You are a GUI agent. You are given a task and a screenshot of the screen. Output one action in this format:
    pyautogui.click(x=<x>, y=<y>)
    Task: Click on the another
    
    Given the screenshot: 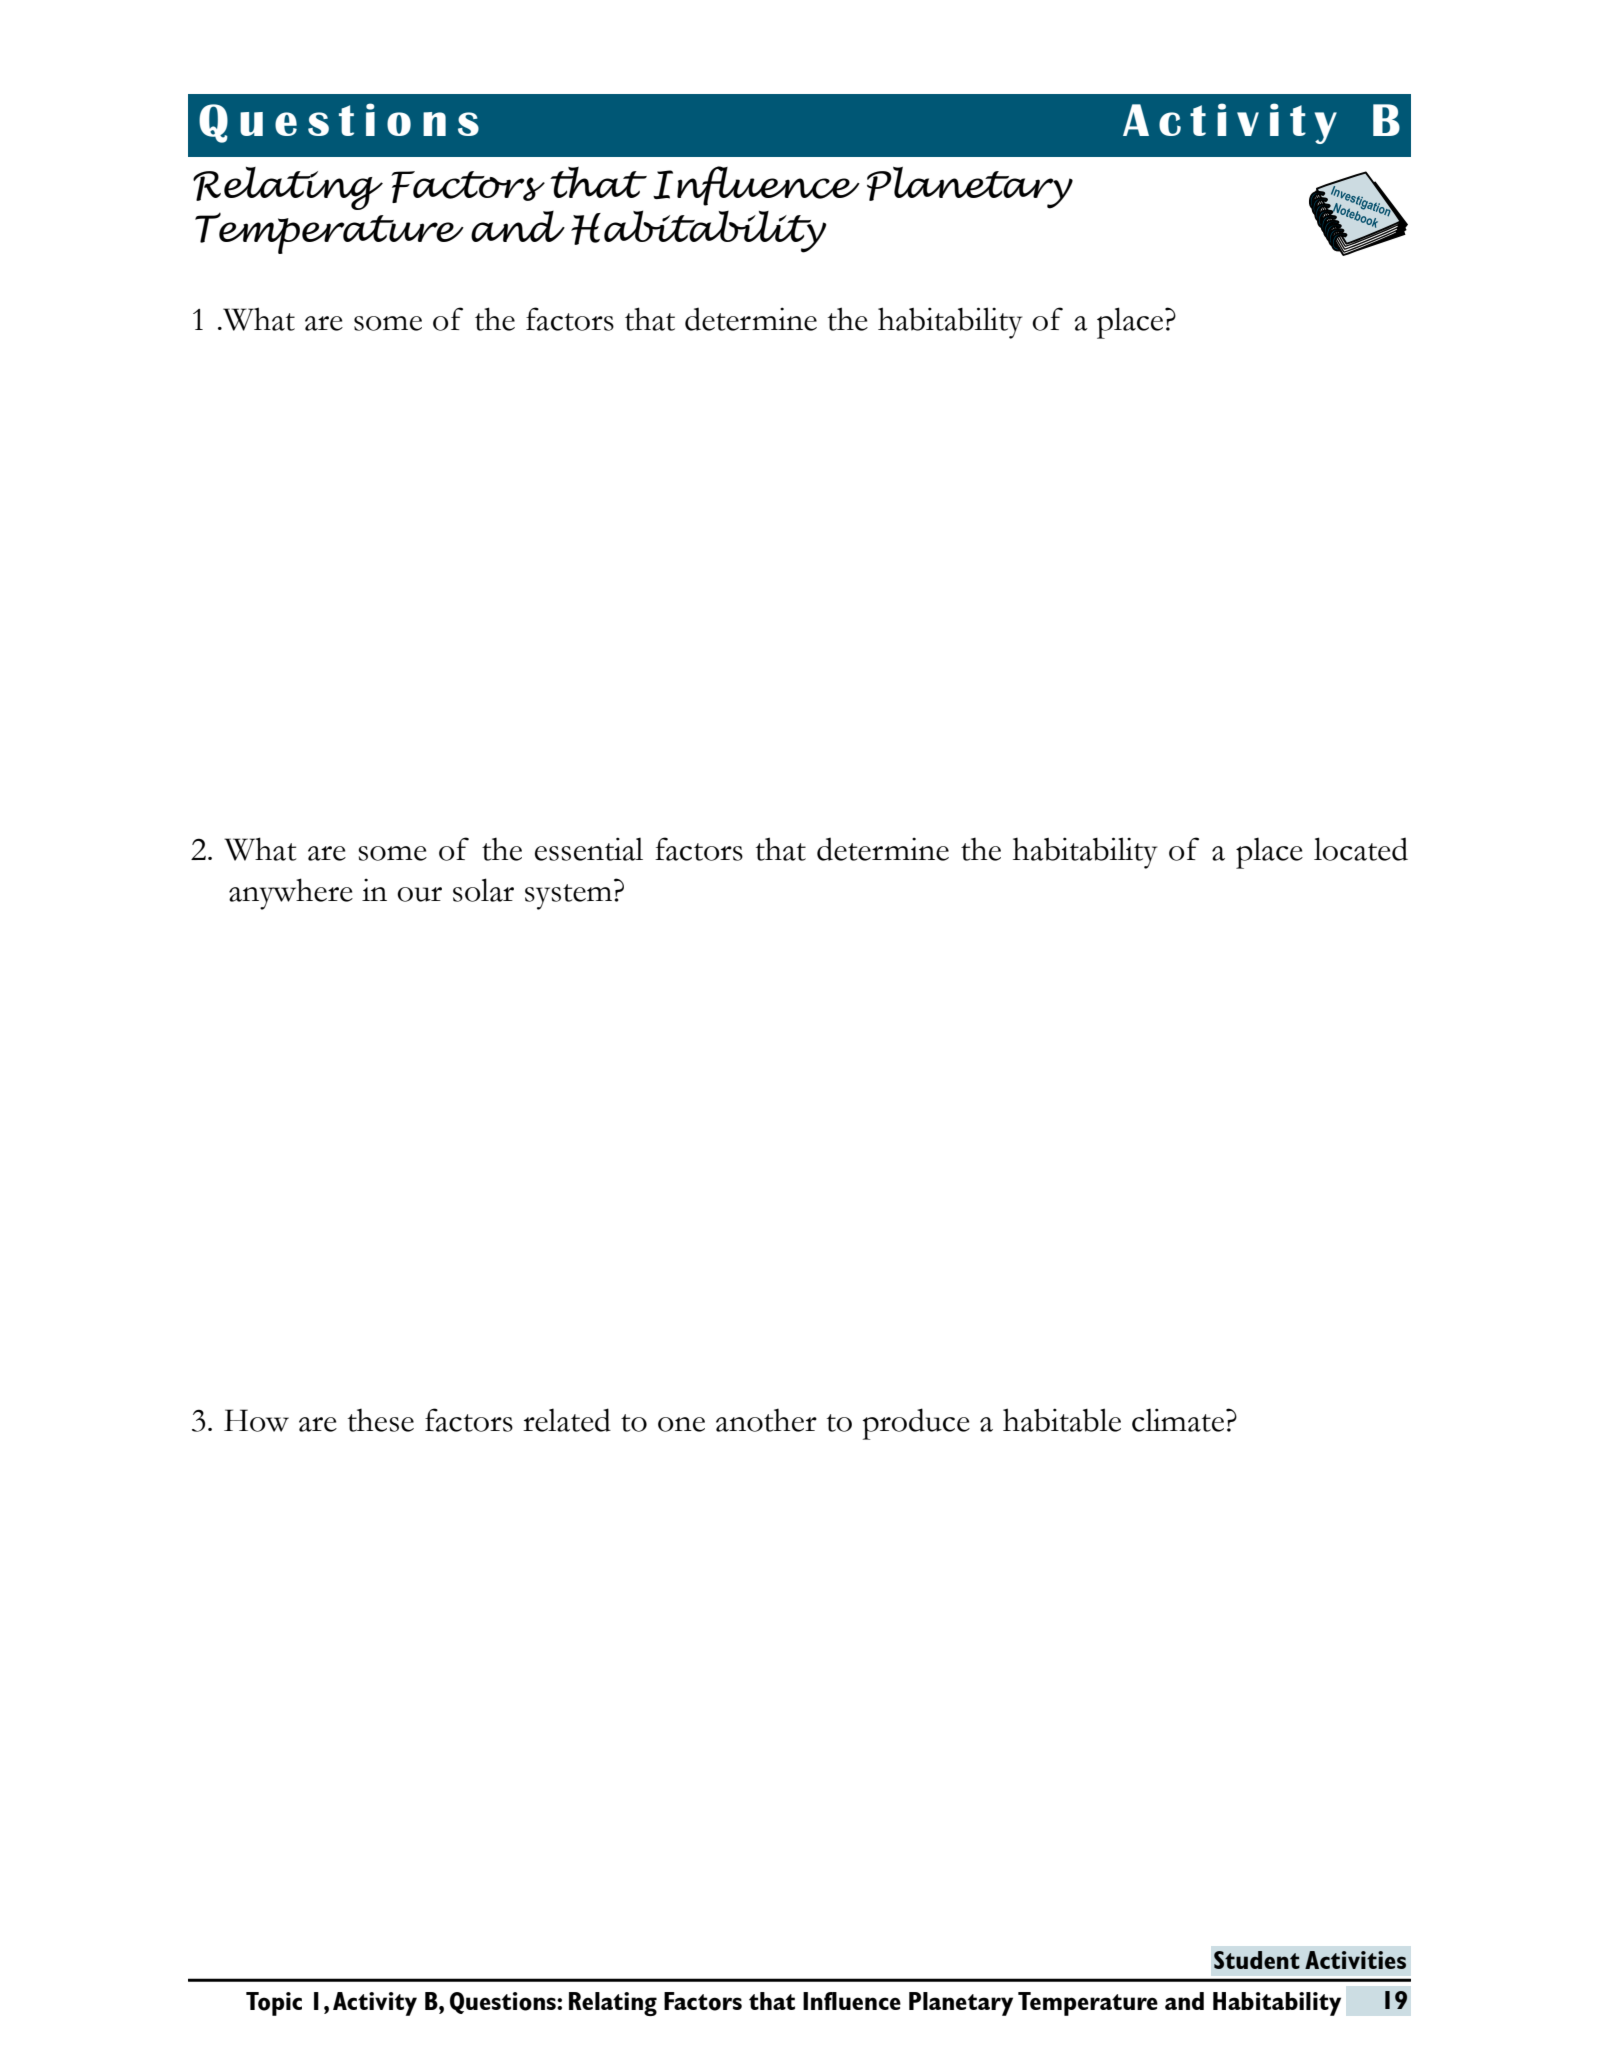 What is the action you would take?
    pyautogui.click(x=766, y=1420)
